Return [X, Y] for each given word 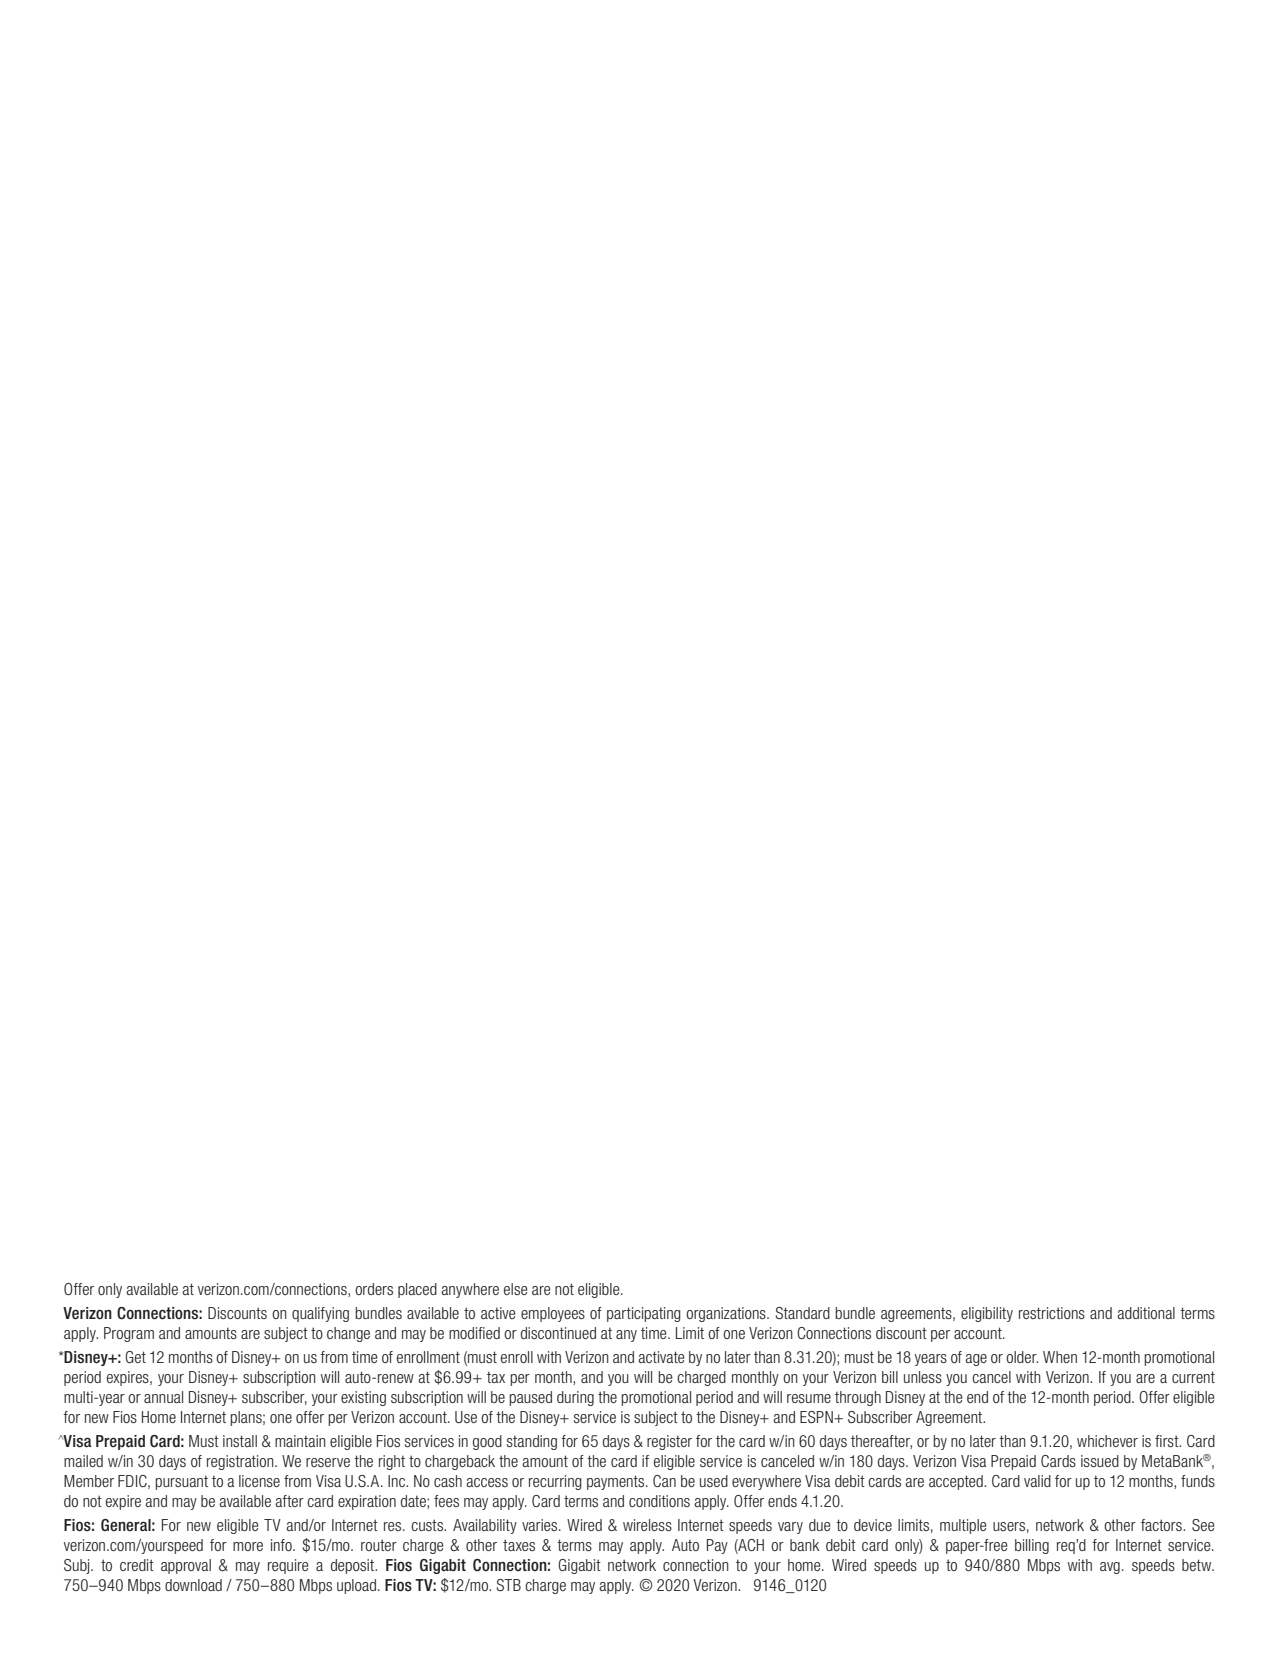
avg [1110, 1568]
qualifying [320, 1314]
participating [644, 1314]
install [240, 1441]
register [669, 1442]
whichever [1107, 1441]
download [193, 1585]
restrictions [1052, 1313]
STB [508, 1585]
